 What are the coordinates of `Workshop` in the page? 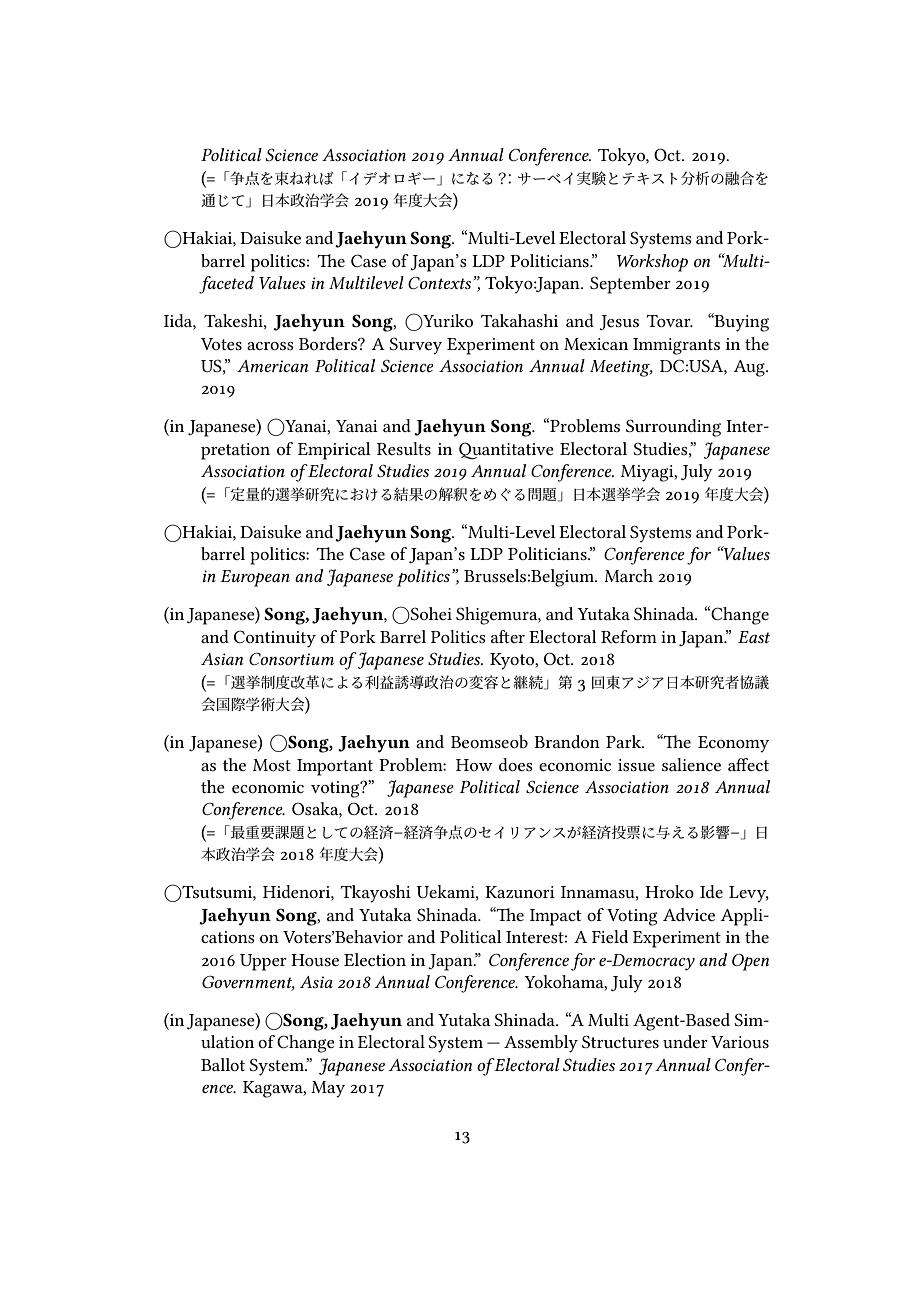 It's located at (652, 263).
